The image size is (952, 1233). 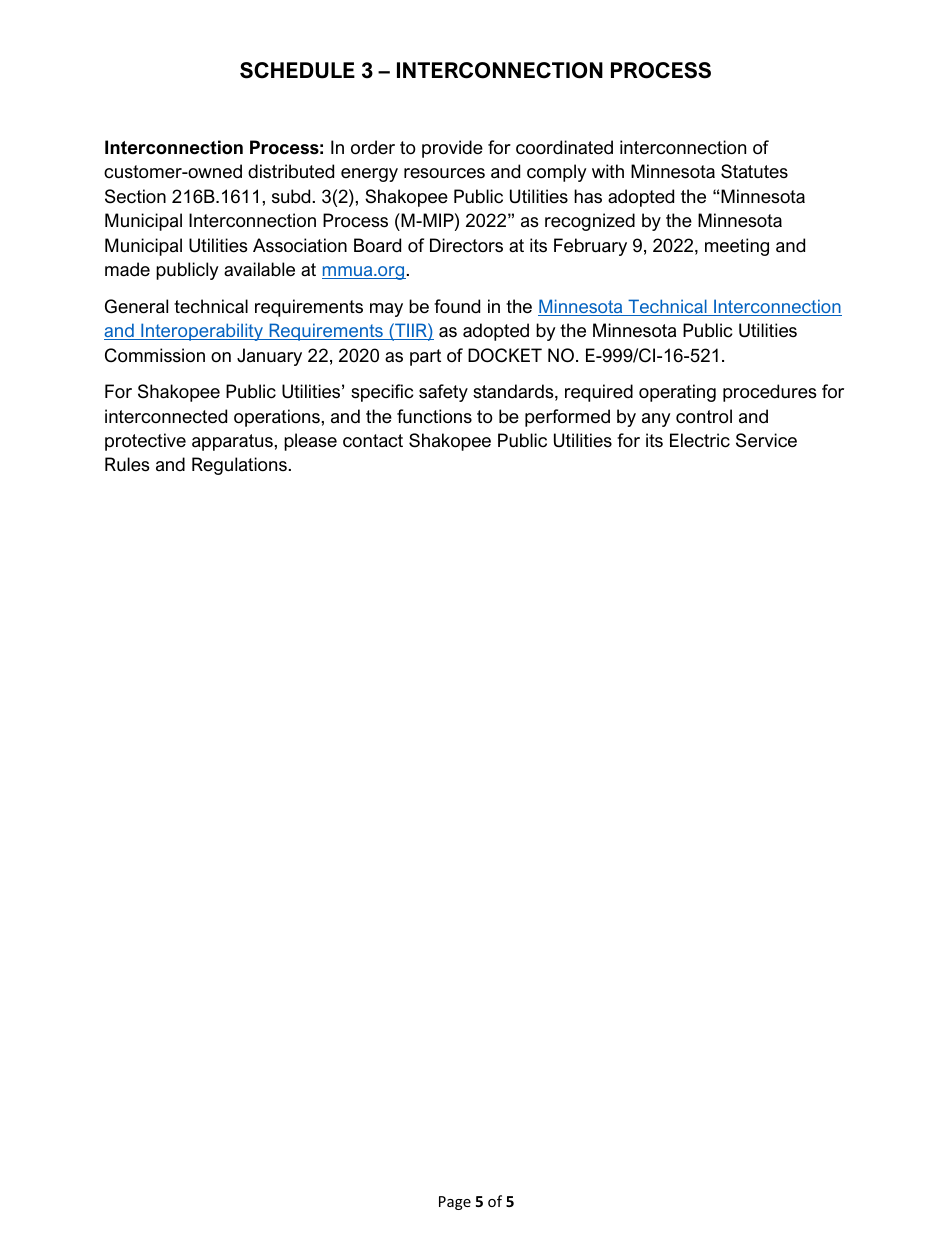 What do you see at coordinates (443, 393) in the page?
I see `safety` at bounding box center [443, 393].
